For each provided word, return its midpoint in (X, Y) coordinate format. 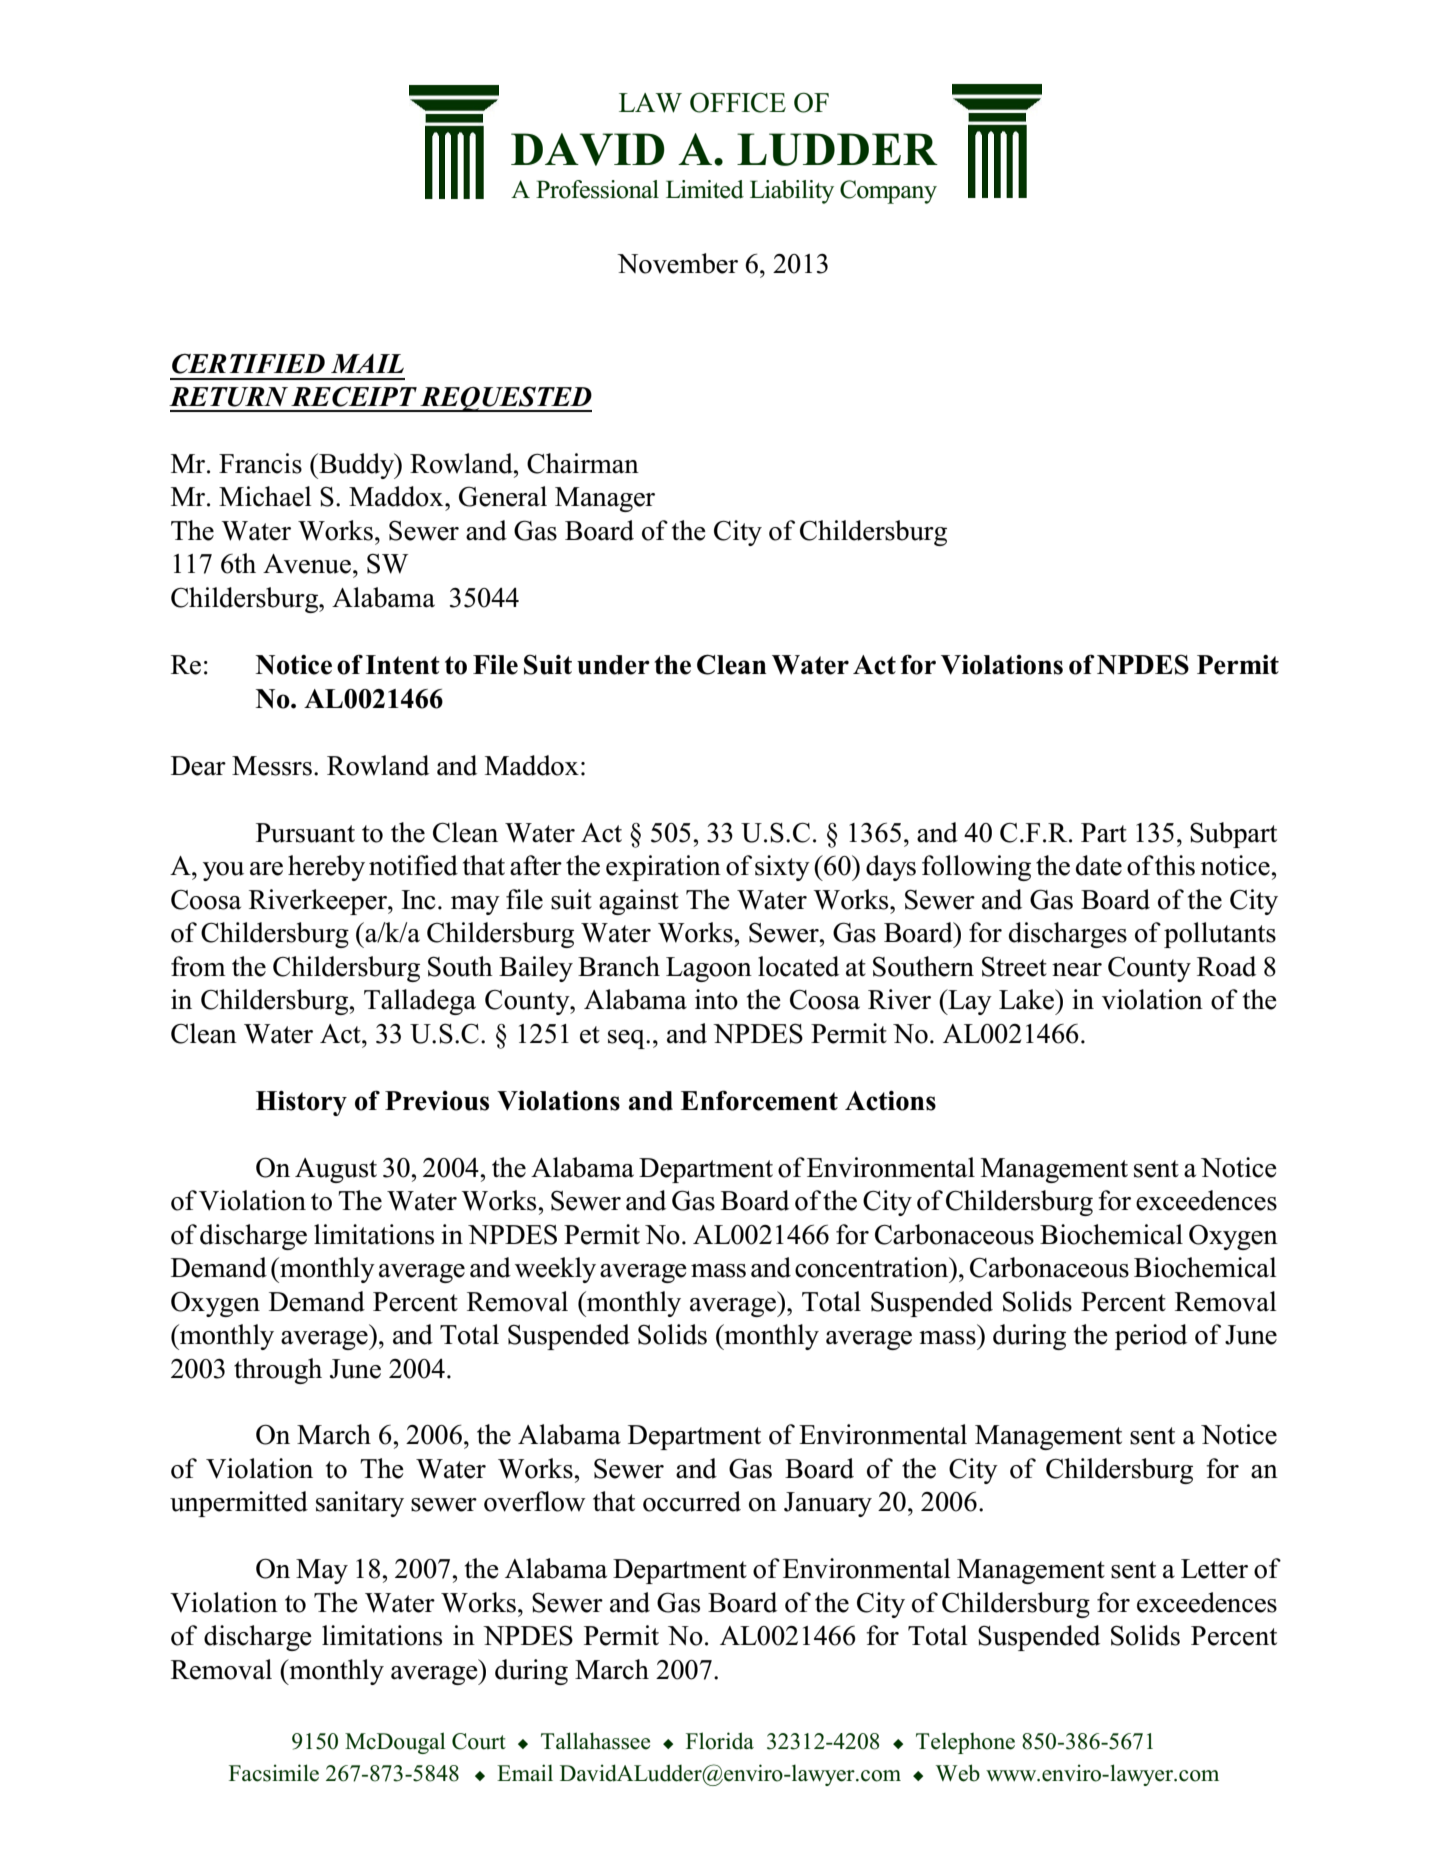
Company (888, 192)
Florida (720, 1741)
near (1077, 970)
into (716, 999)
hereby (326, 868)
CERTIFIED (248, 364)
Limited (705, 189)
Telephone (965, 1743)
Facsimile (274, 1773)
